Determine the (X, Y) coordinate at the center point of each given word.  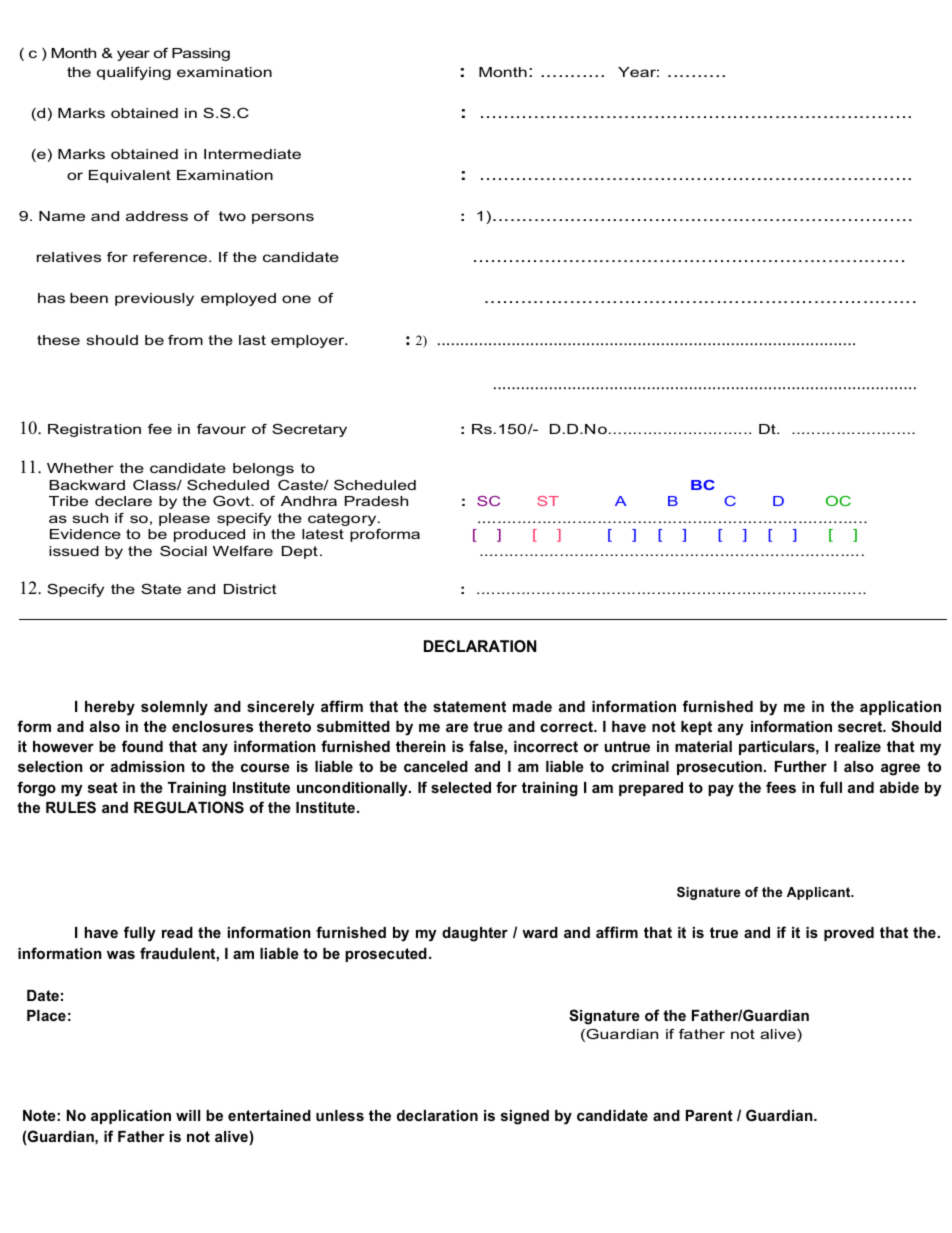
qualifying (134, 73)
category (343, 519)
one (296, 299)
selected (461, 787)
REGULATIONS (189, 807)
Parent (709, 1115)
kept (696, 728)
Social (183, 551)
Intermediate (252, 154)
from (185, 340)
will (188, 1115)
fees (781, 787)
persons (283, 218)
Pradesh (376, 501)
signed (525, 1117)
